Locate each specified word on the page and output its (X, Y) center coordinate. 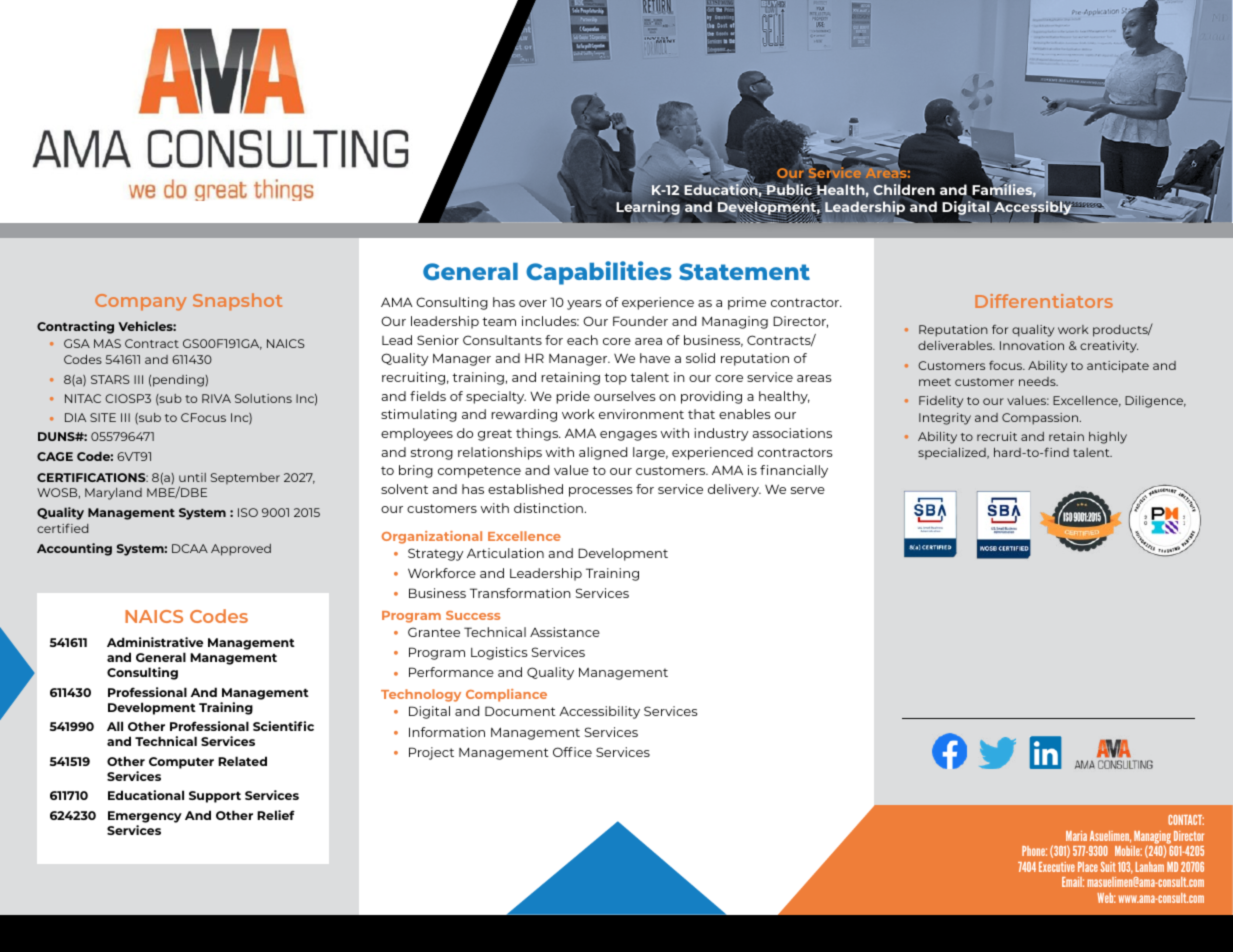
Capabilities (599, 273)
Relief (276, 815)
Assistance (565, 632)
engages (628, 436)
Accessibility (599, 712)
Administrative (155, 642)
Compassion (1041, 419)
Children (904, 190)
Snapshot (237, 302)
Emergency (145, 817)
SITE (103, 417)
